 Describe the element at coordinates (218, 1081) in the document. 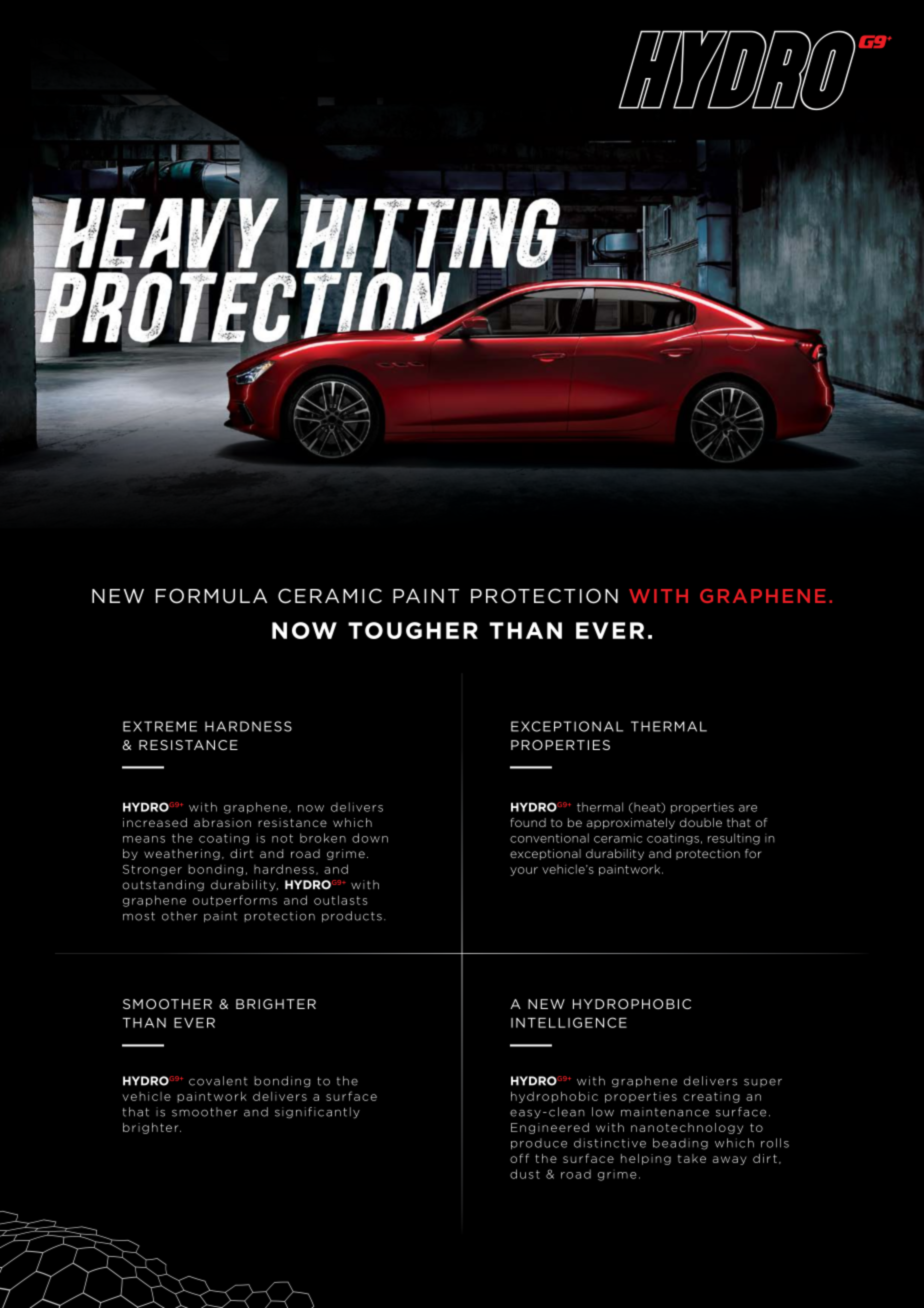

I see `covalent` at that location.
